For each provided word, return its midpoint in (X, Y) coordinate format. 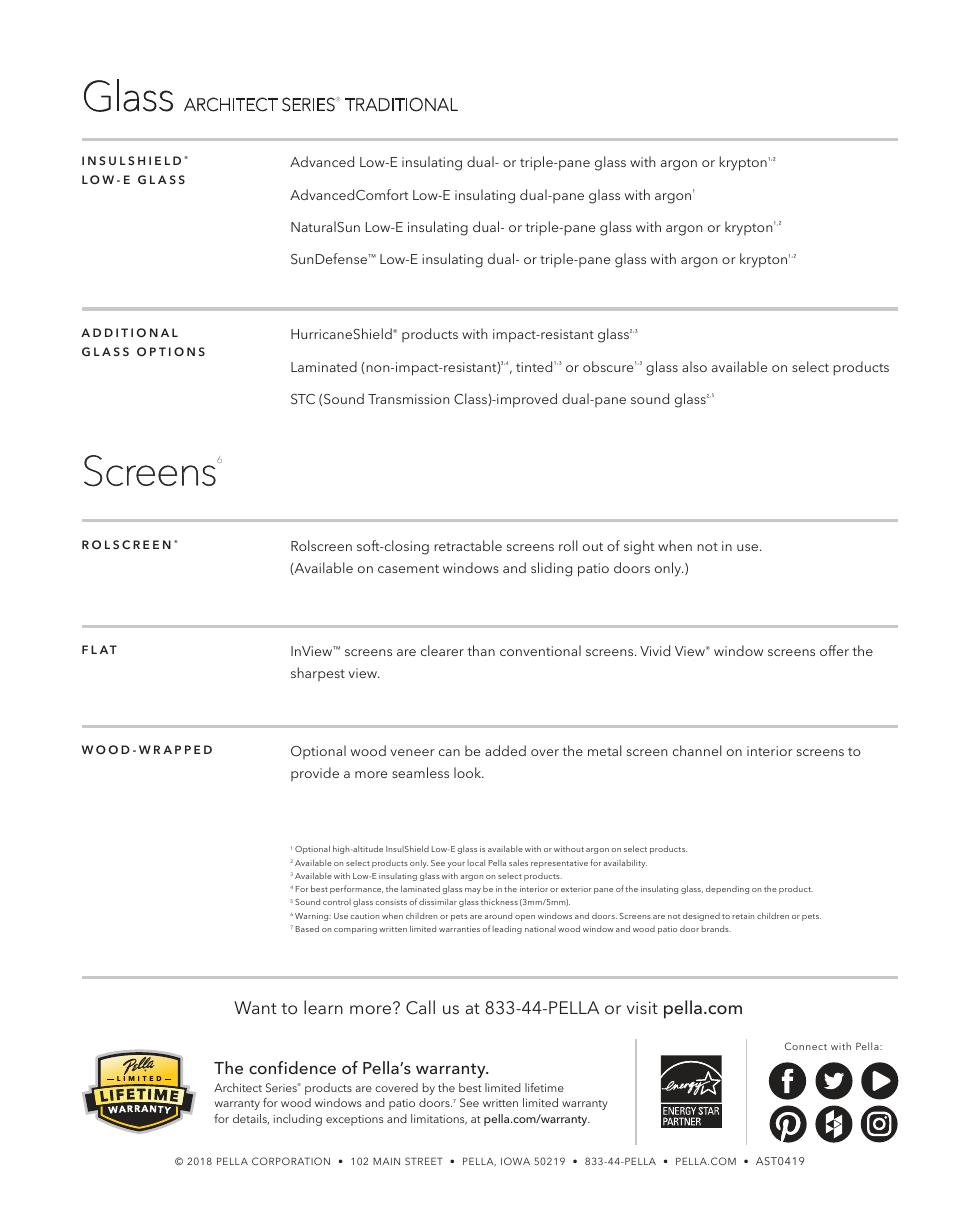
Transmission (408, 399)
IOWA (515, 1161)
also (694, 366)
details (251, 1119)
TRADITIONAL (401, 104)
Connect (806, 1046)
